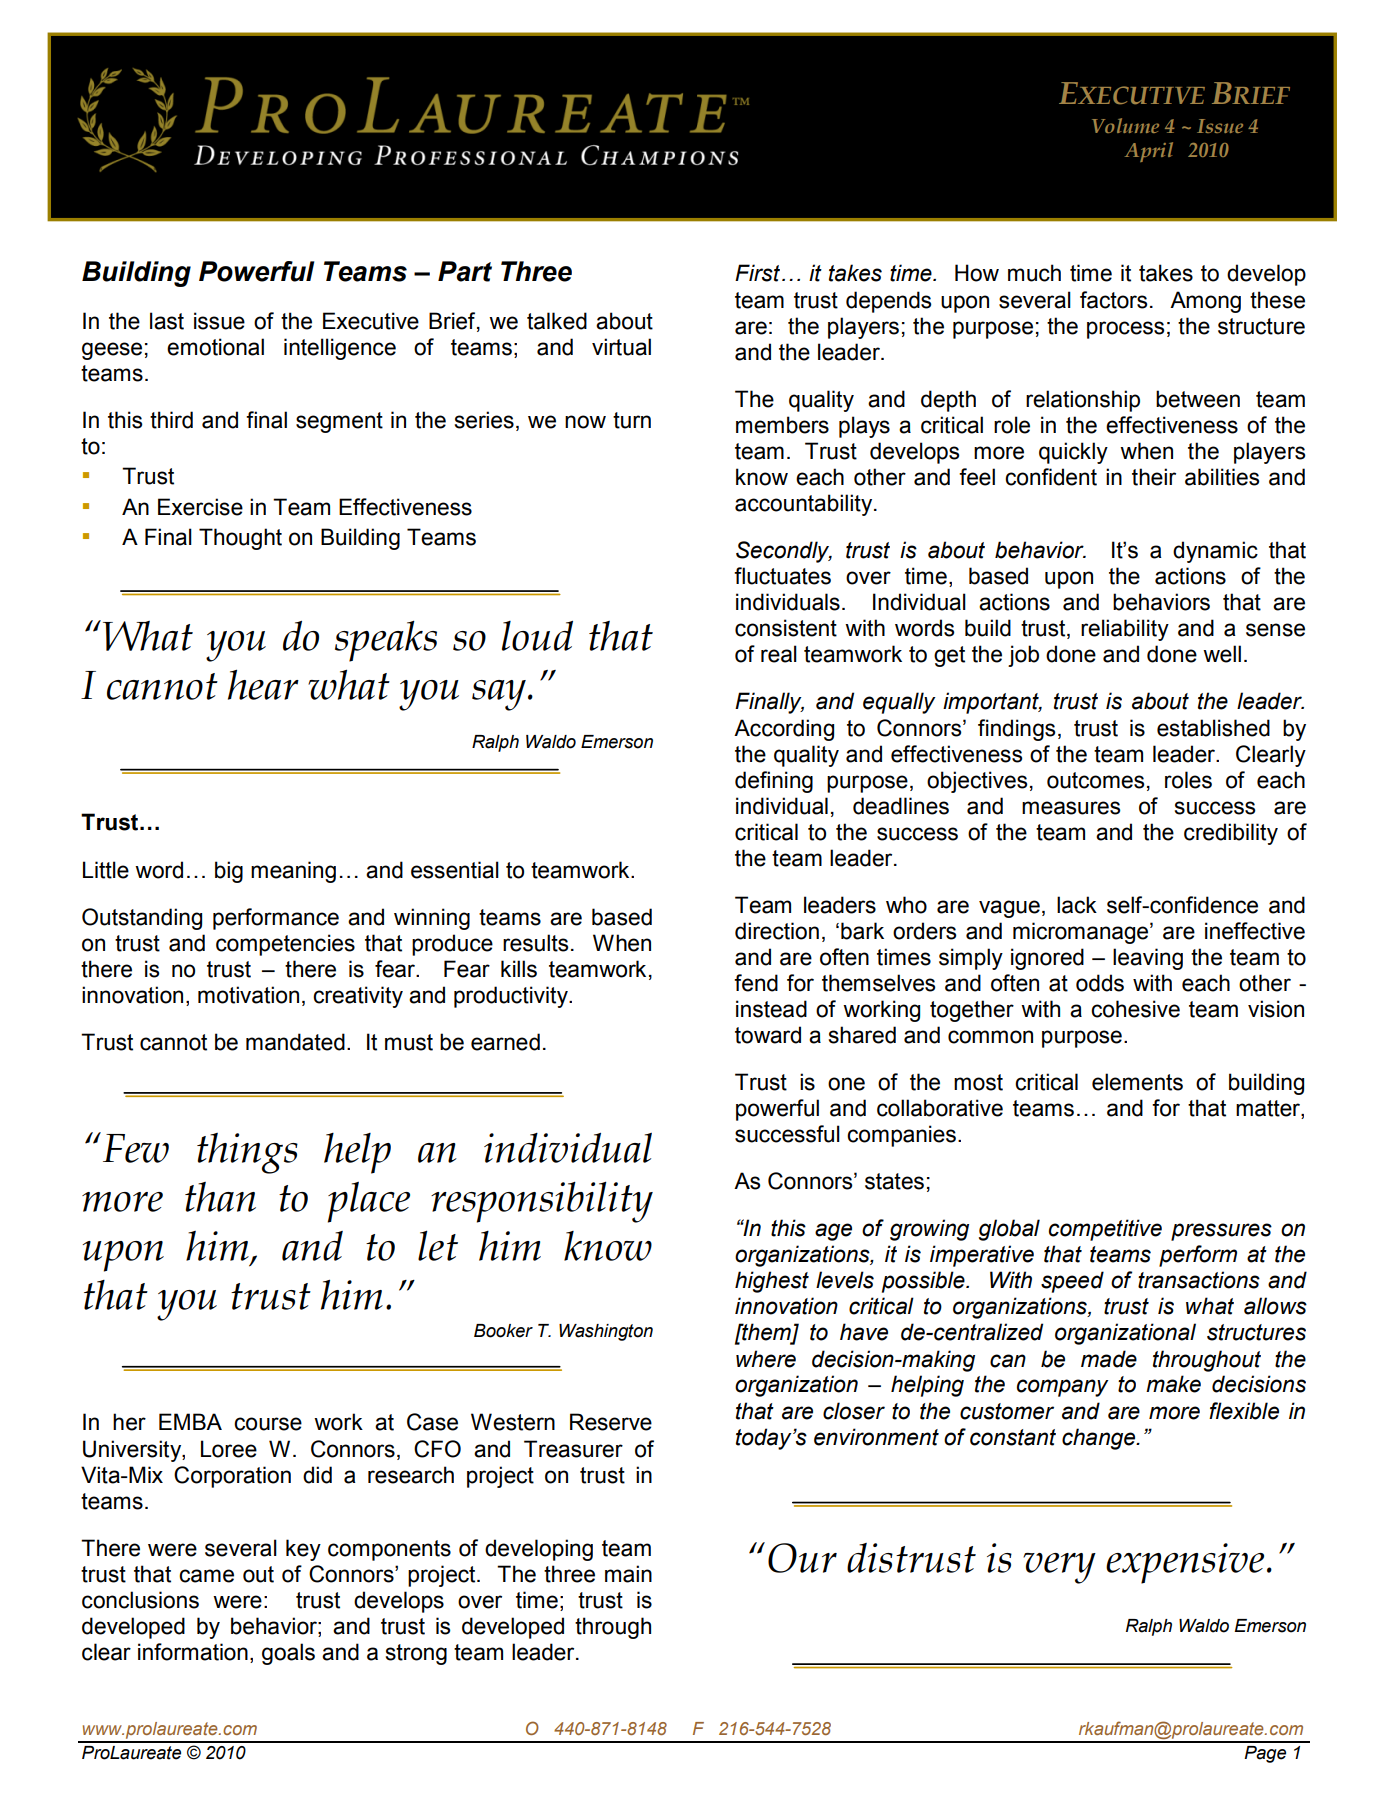 This image has width=1388, height=1796. I want to click on April, so click(1149, 152).
